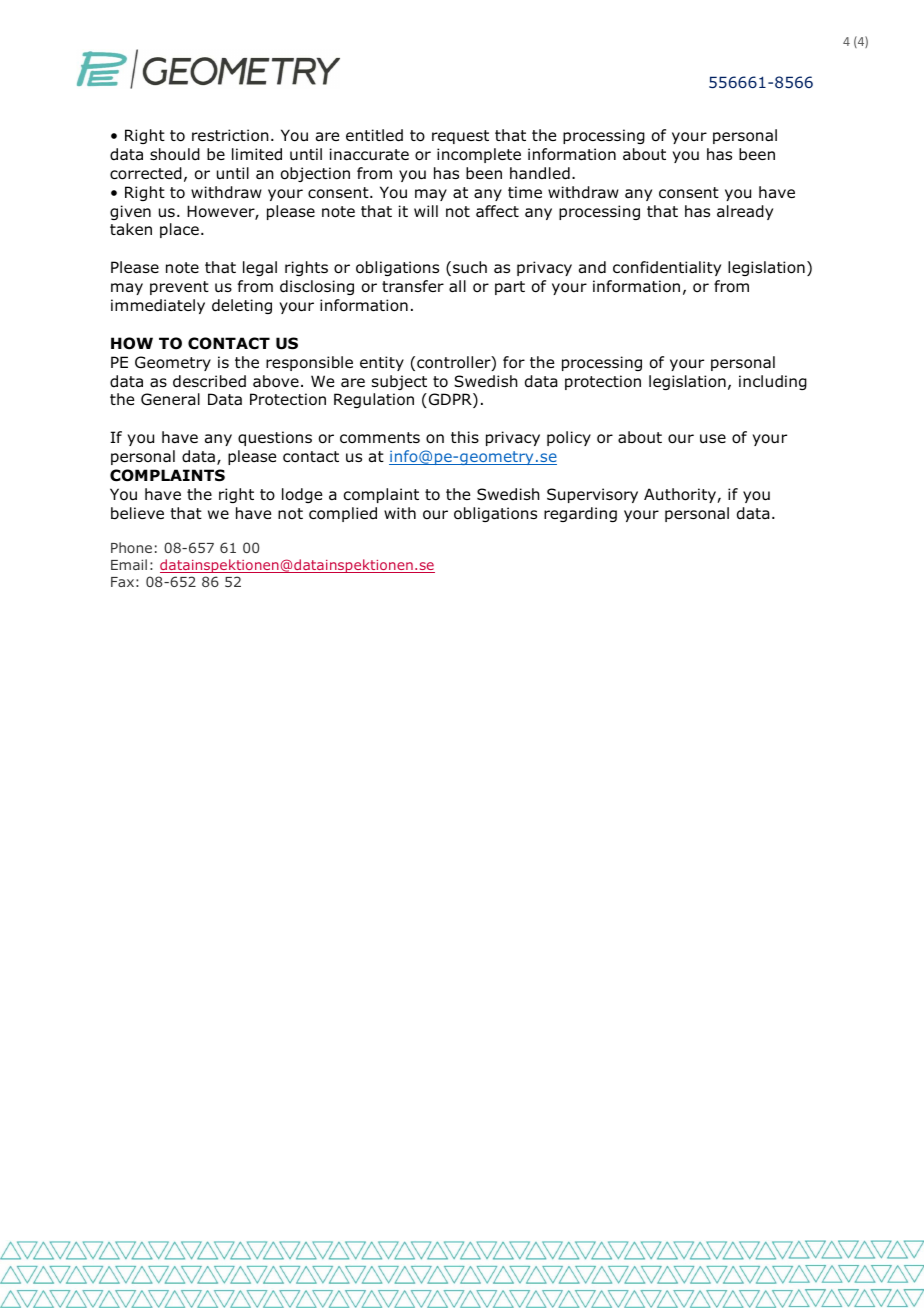 Image resolution: width=924 pixels, height=1308 pixels. What do you see at coordinates (209, 381) in the page?
I see `described` at bounding box center [209, 381].
